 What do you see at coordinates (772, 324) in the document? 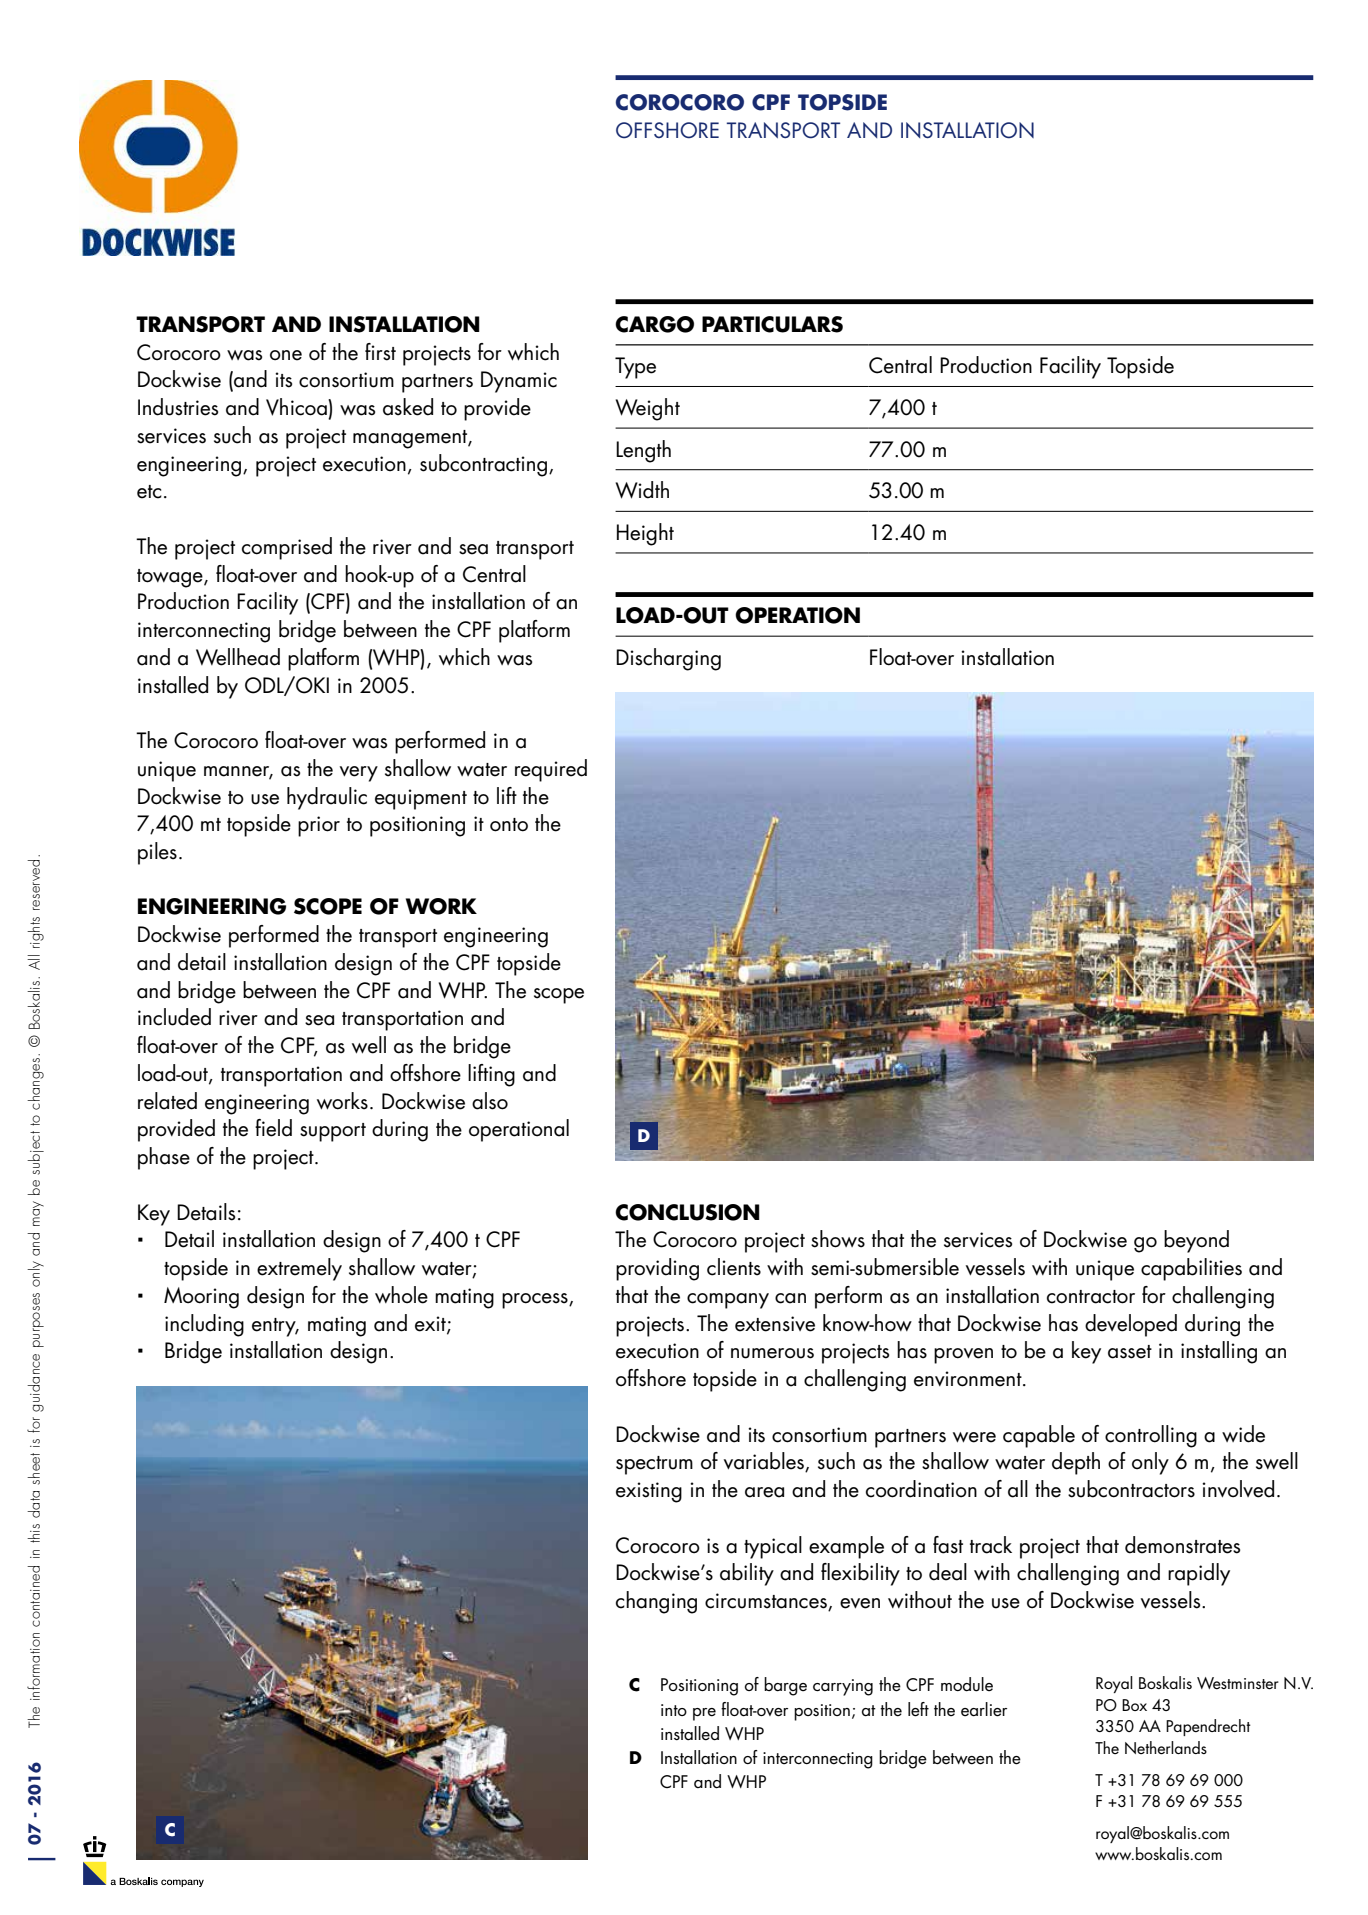
I see `PARTICULARS` at bounding box center [772, 324].
